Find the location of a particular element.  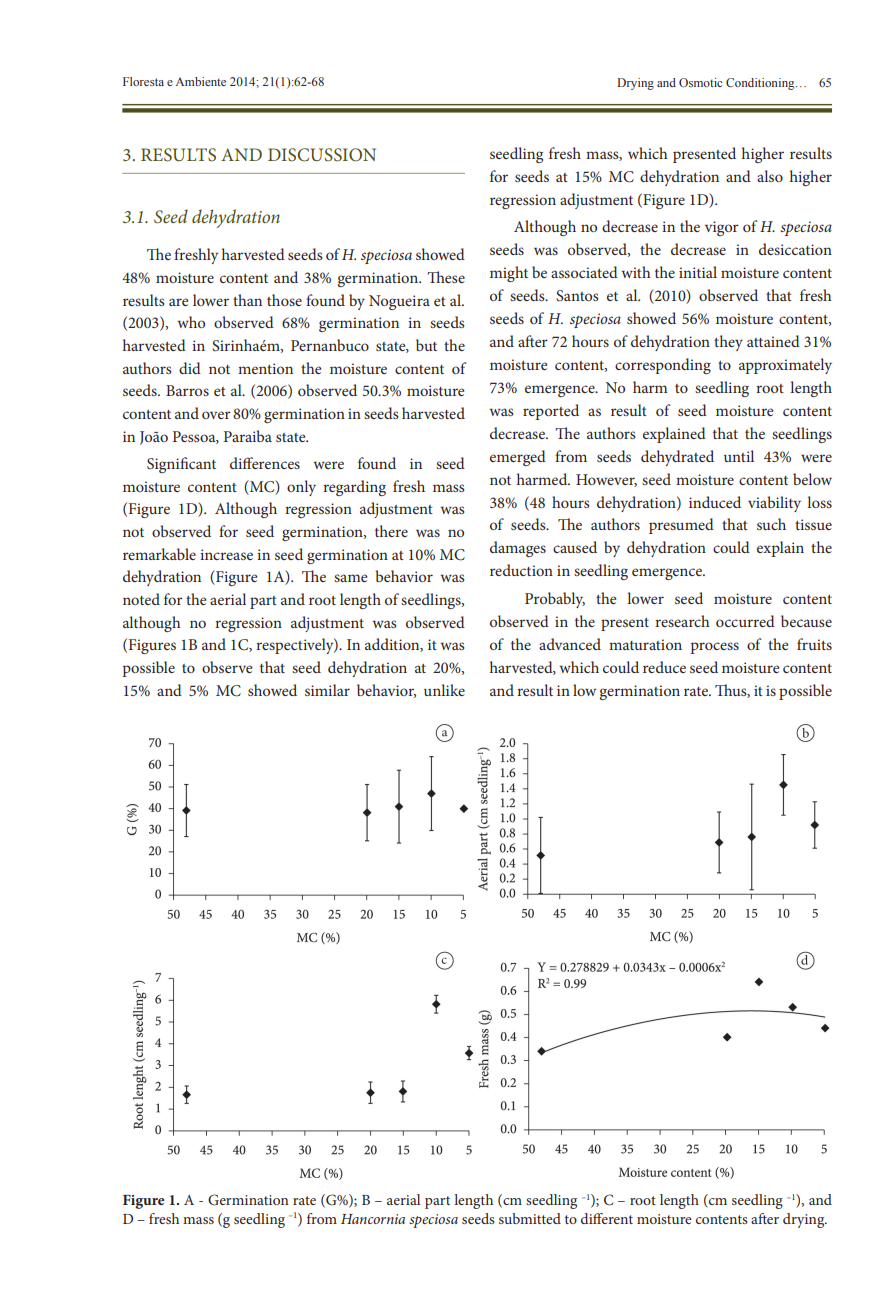

reduce is located at coordinates (664, 667).
